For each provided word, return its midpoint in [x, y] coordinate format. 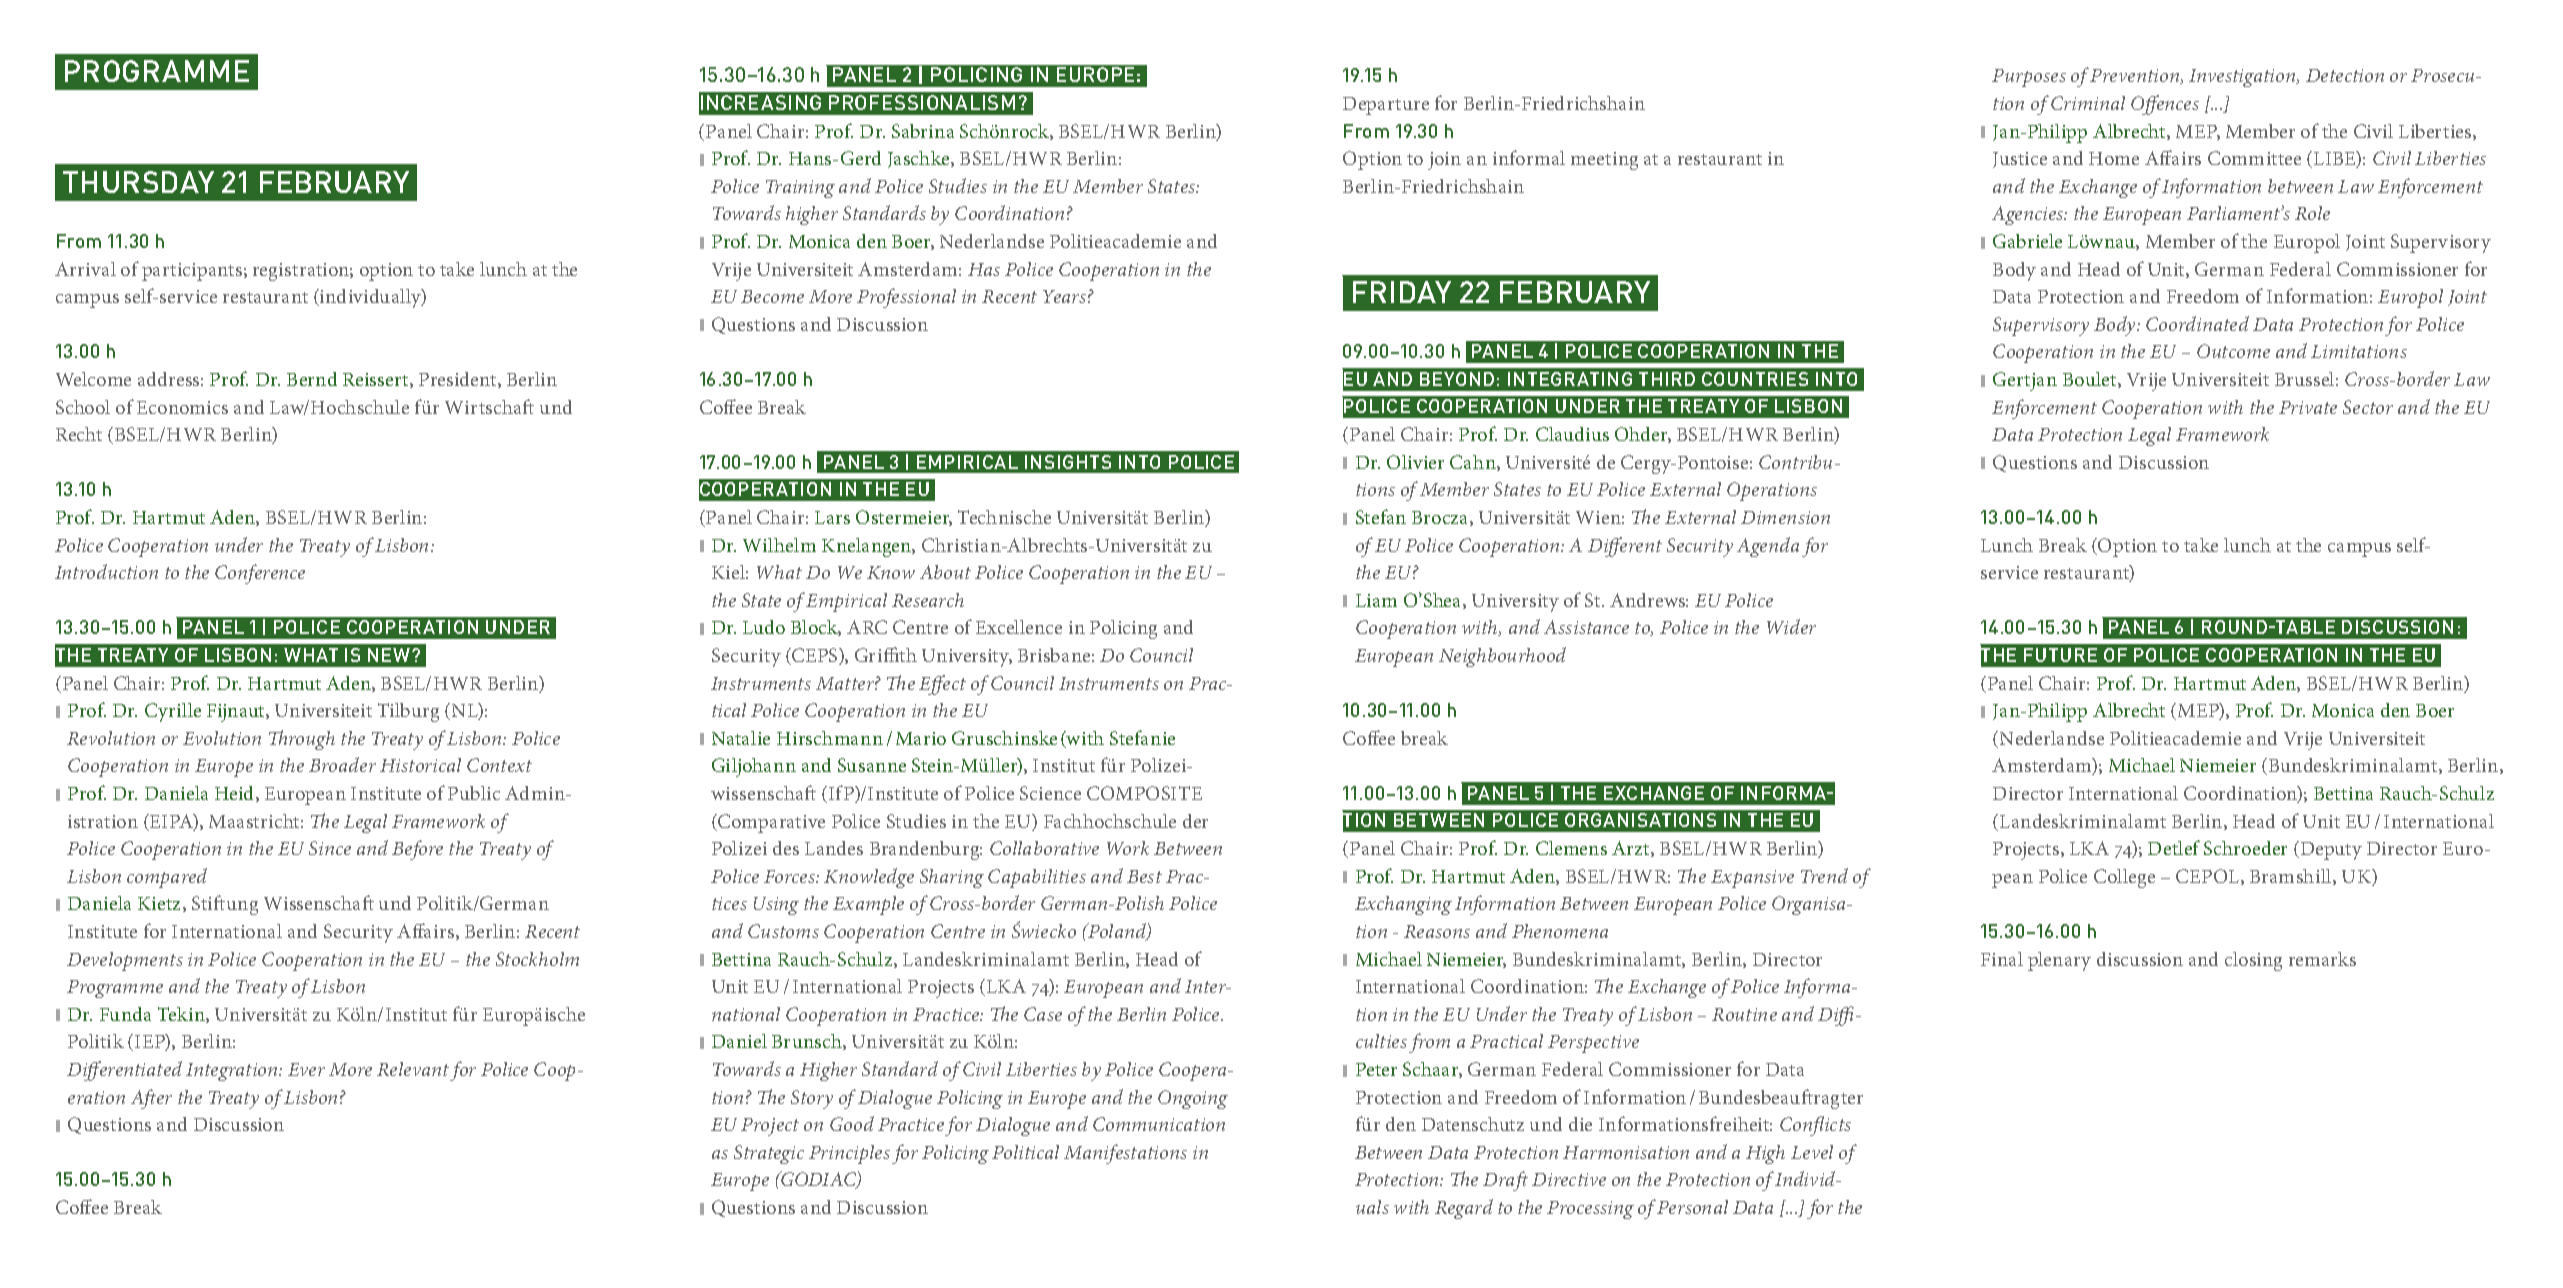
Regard [1464, 1209]
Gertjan [2025, 381]
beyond [1457, 379]
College [2124, 878]
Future [2060, 655]
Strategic [769, 1154]
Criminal [2088, 103]
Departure [1386, 106]
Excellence [1019, 627]
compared [167, 878]
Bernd [312, 379]
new [390, 655]
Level [1812, 1152]
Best [1144, 876]
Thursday [138, 182]
